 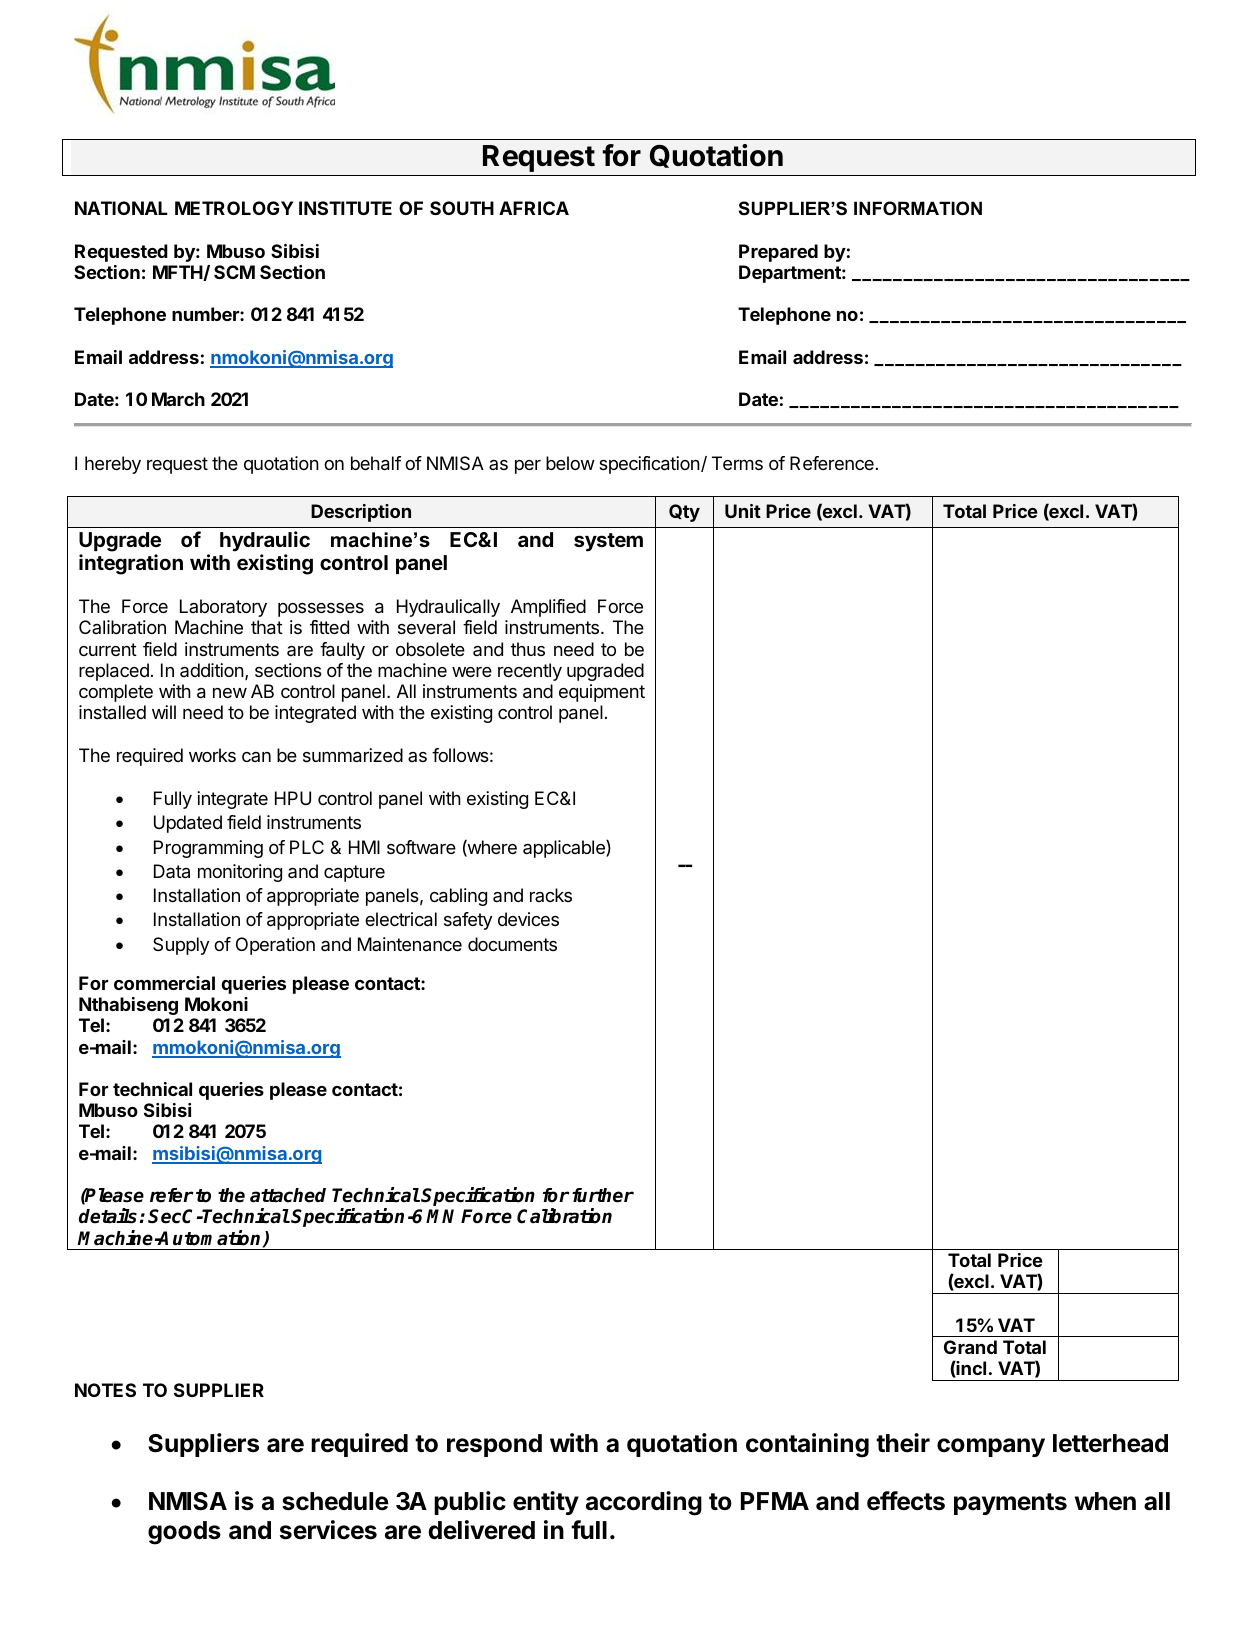 I want to click on AFRICA, so click(x=534, y=208).
